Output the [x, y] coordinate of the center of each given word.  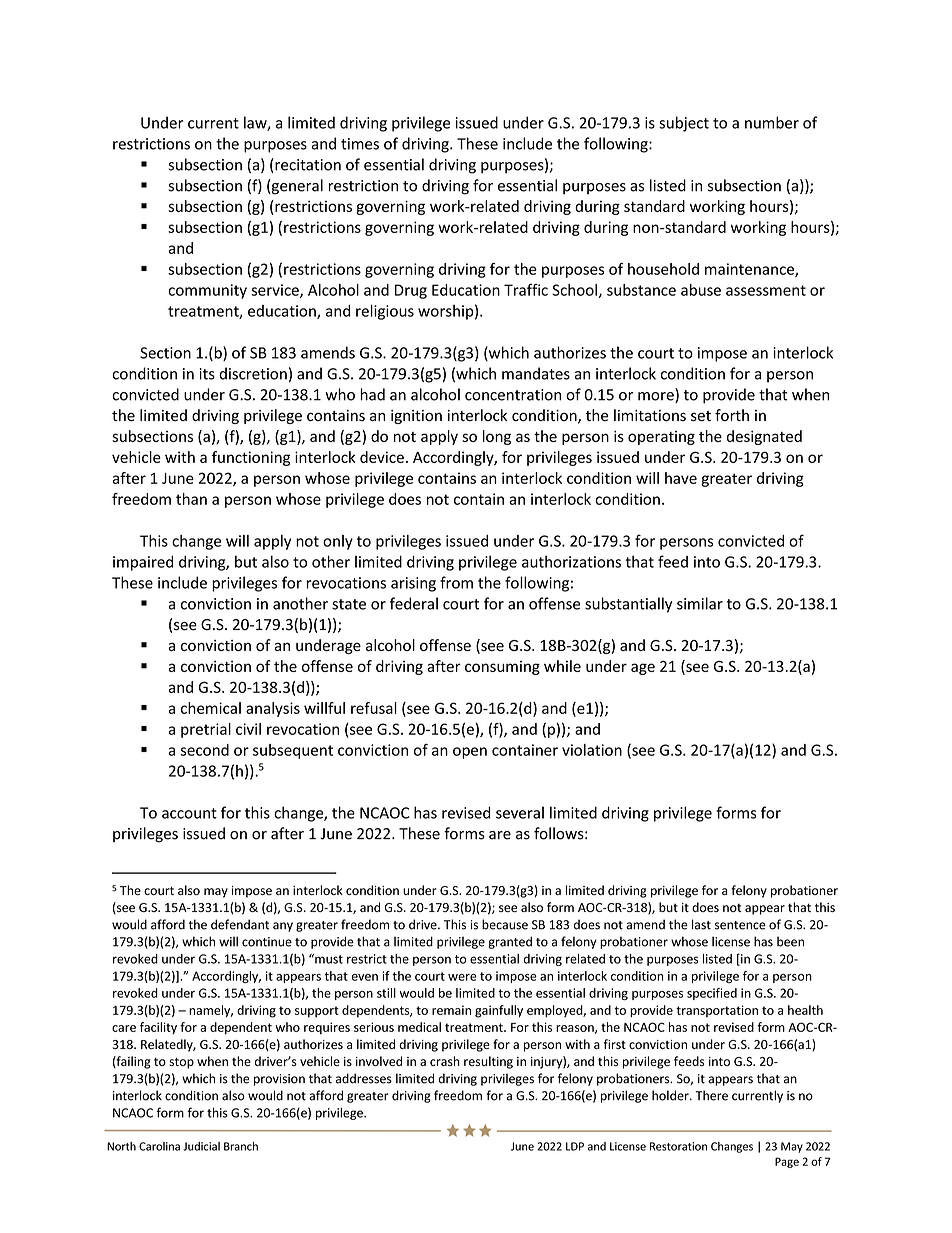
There [712, 1095]
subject [684, 124]
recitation [307, 165]
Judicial [201, 1146]
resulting [488, 1062]
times [360, 144]
